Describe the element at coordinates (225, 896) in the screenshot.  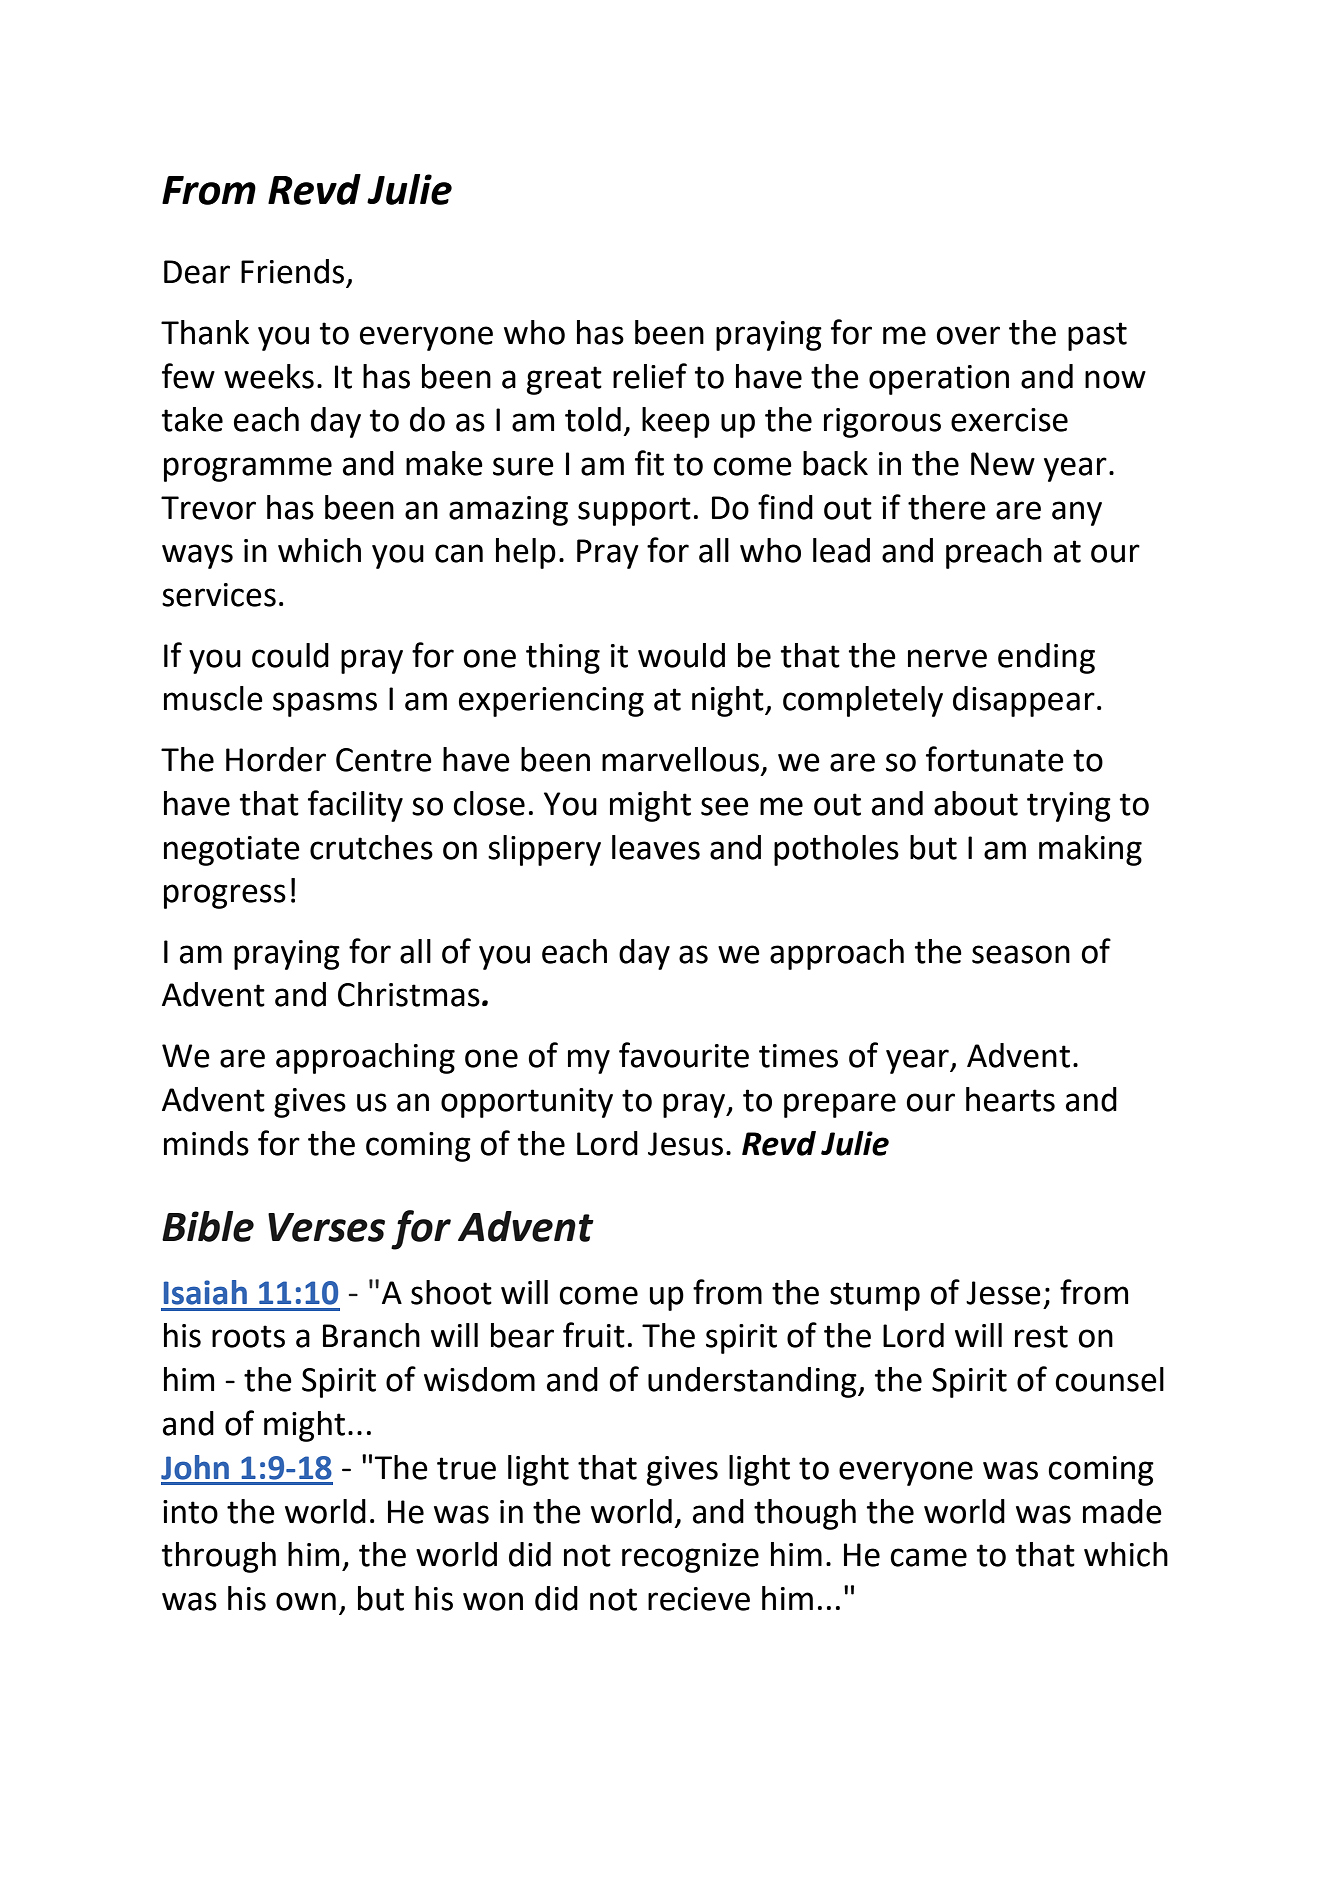
I see `progress` at that location.
